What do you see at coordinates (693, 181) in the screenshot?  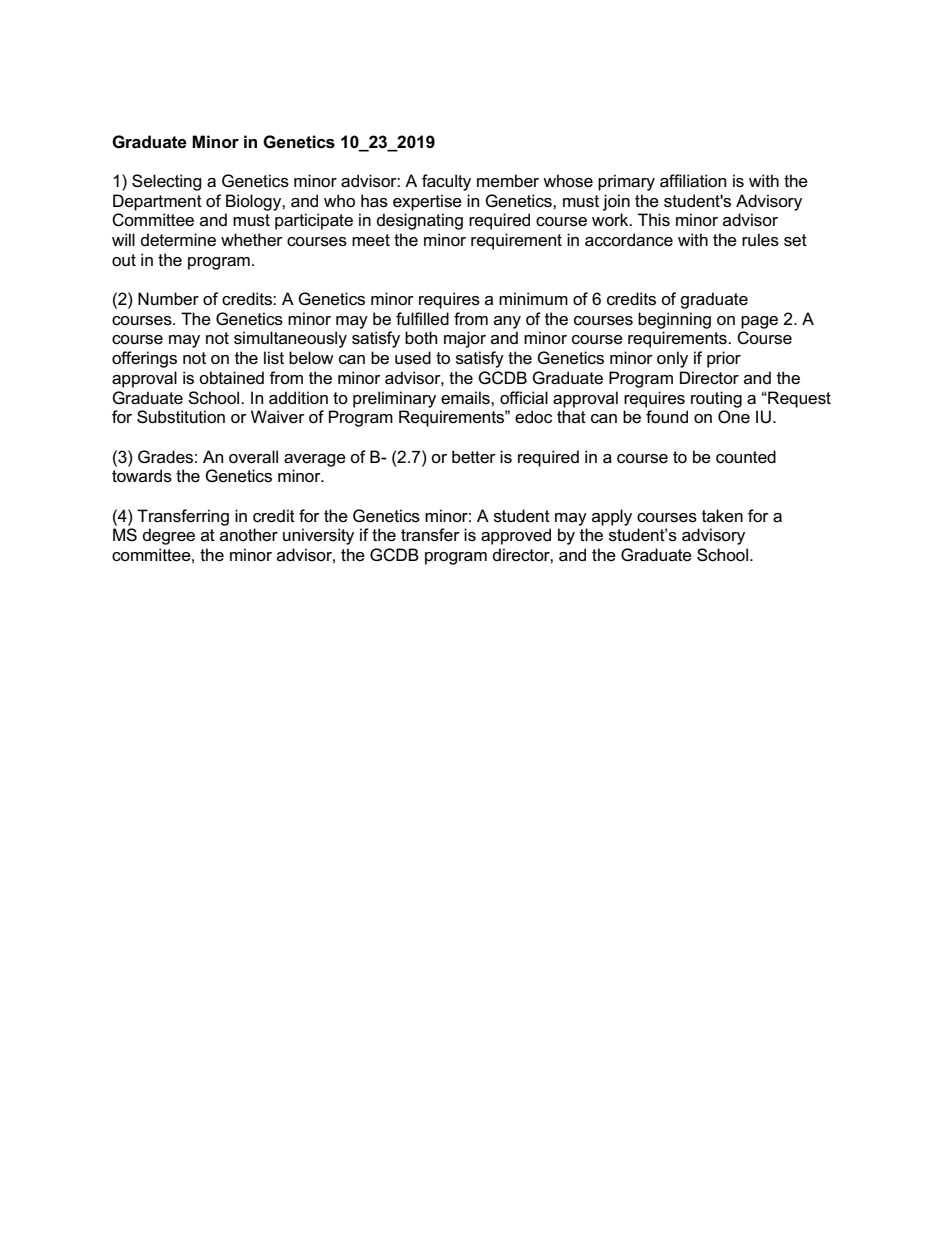 I see `affiliation` at bounding box center [693, 181].
